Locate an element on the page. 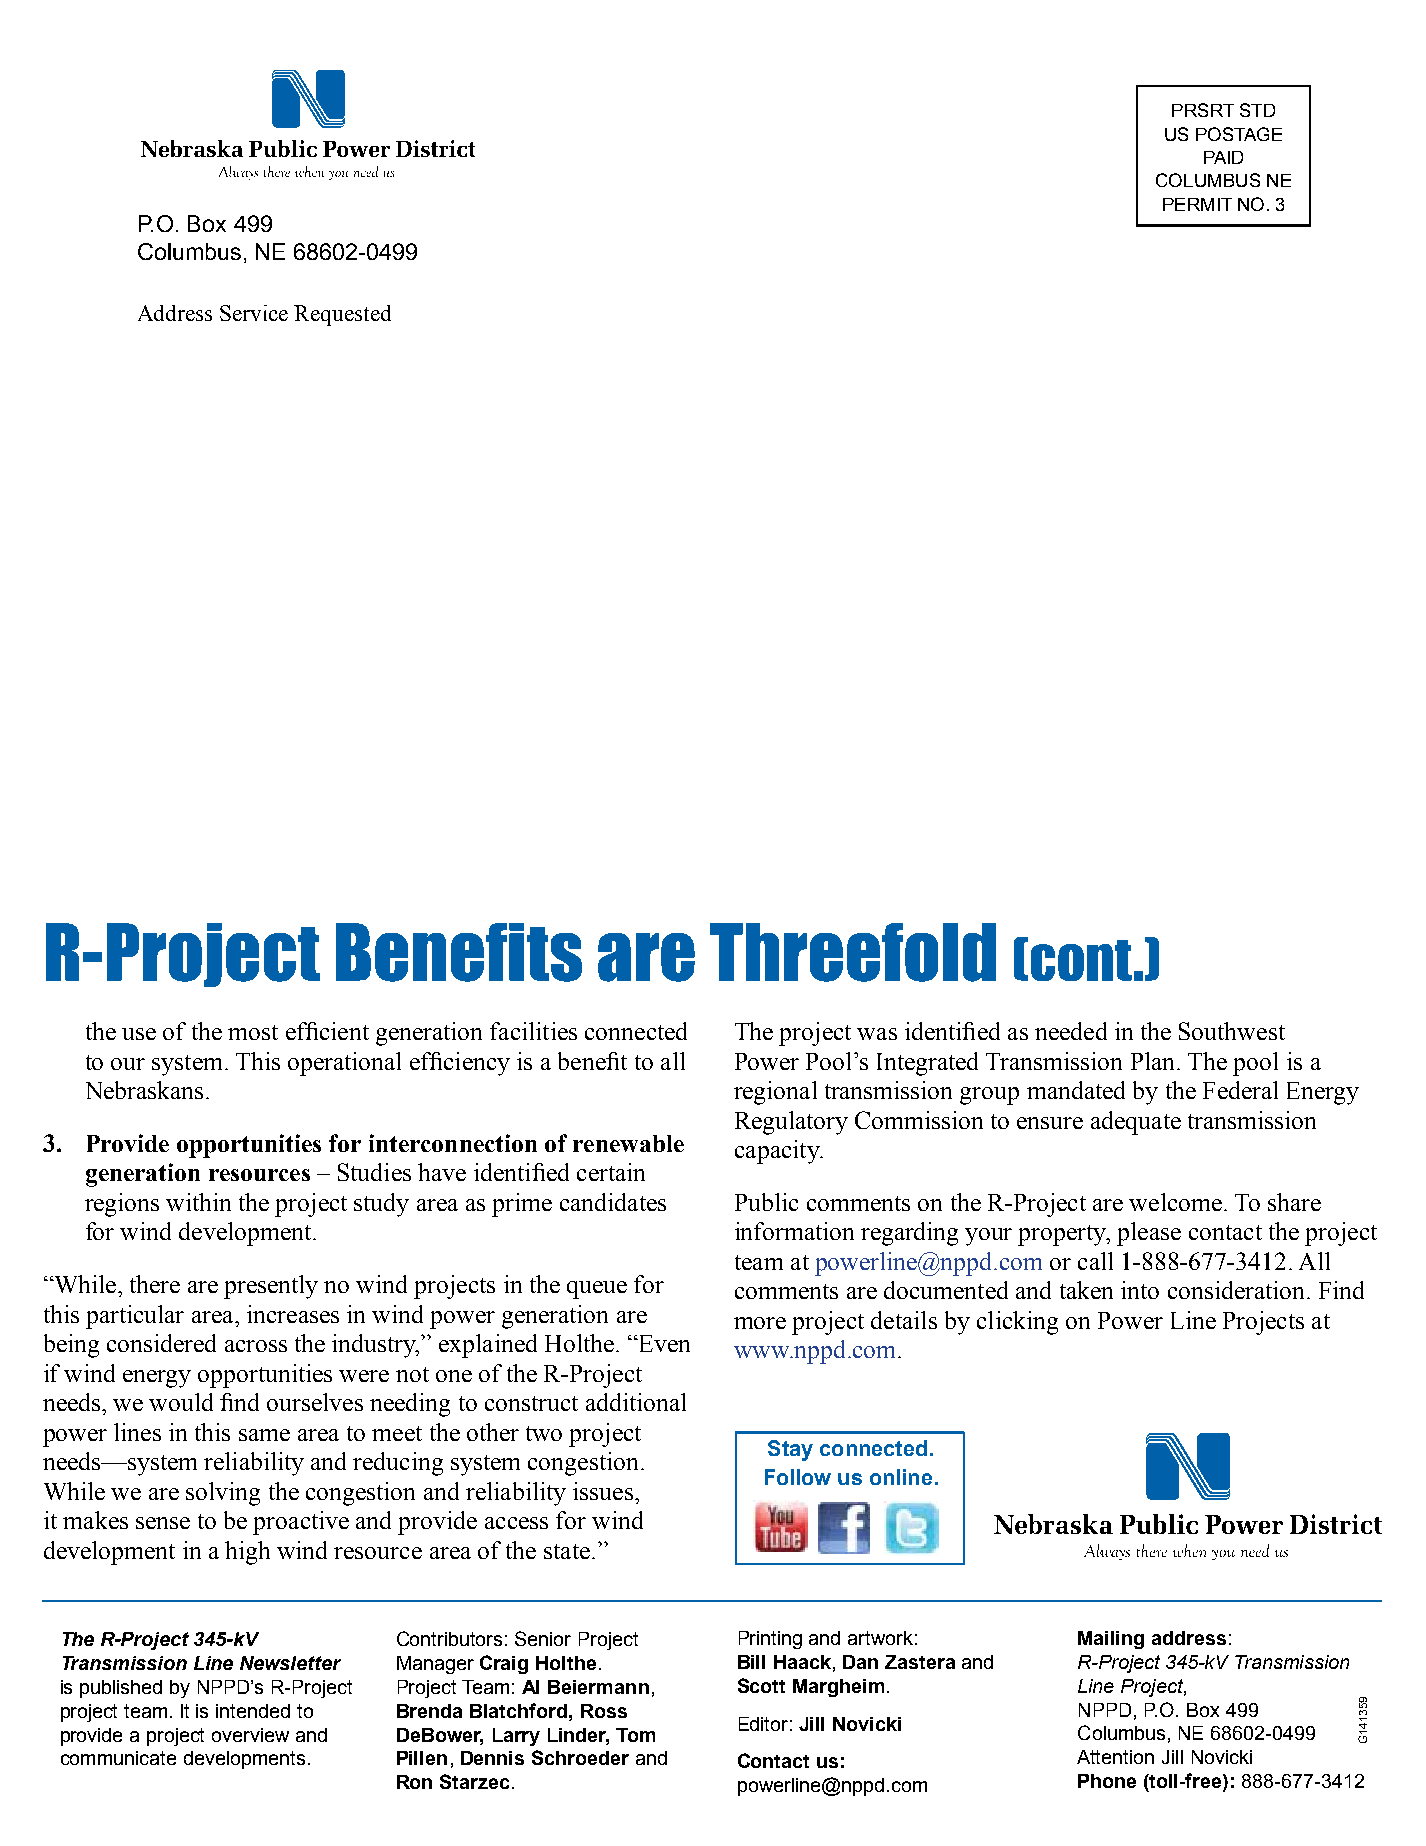 This page has width=1426, height=1846. Tom is located at coordinates (635, 1735).
